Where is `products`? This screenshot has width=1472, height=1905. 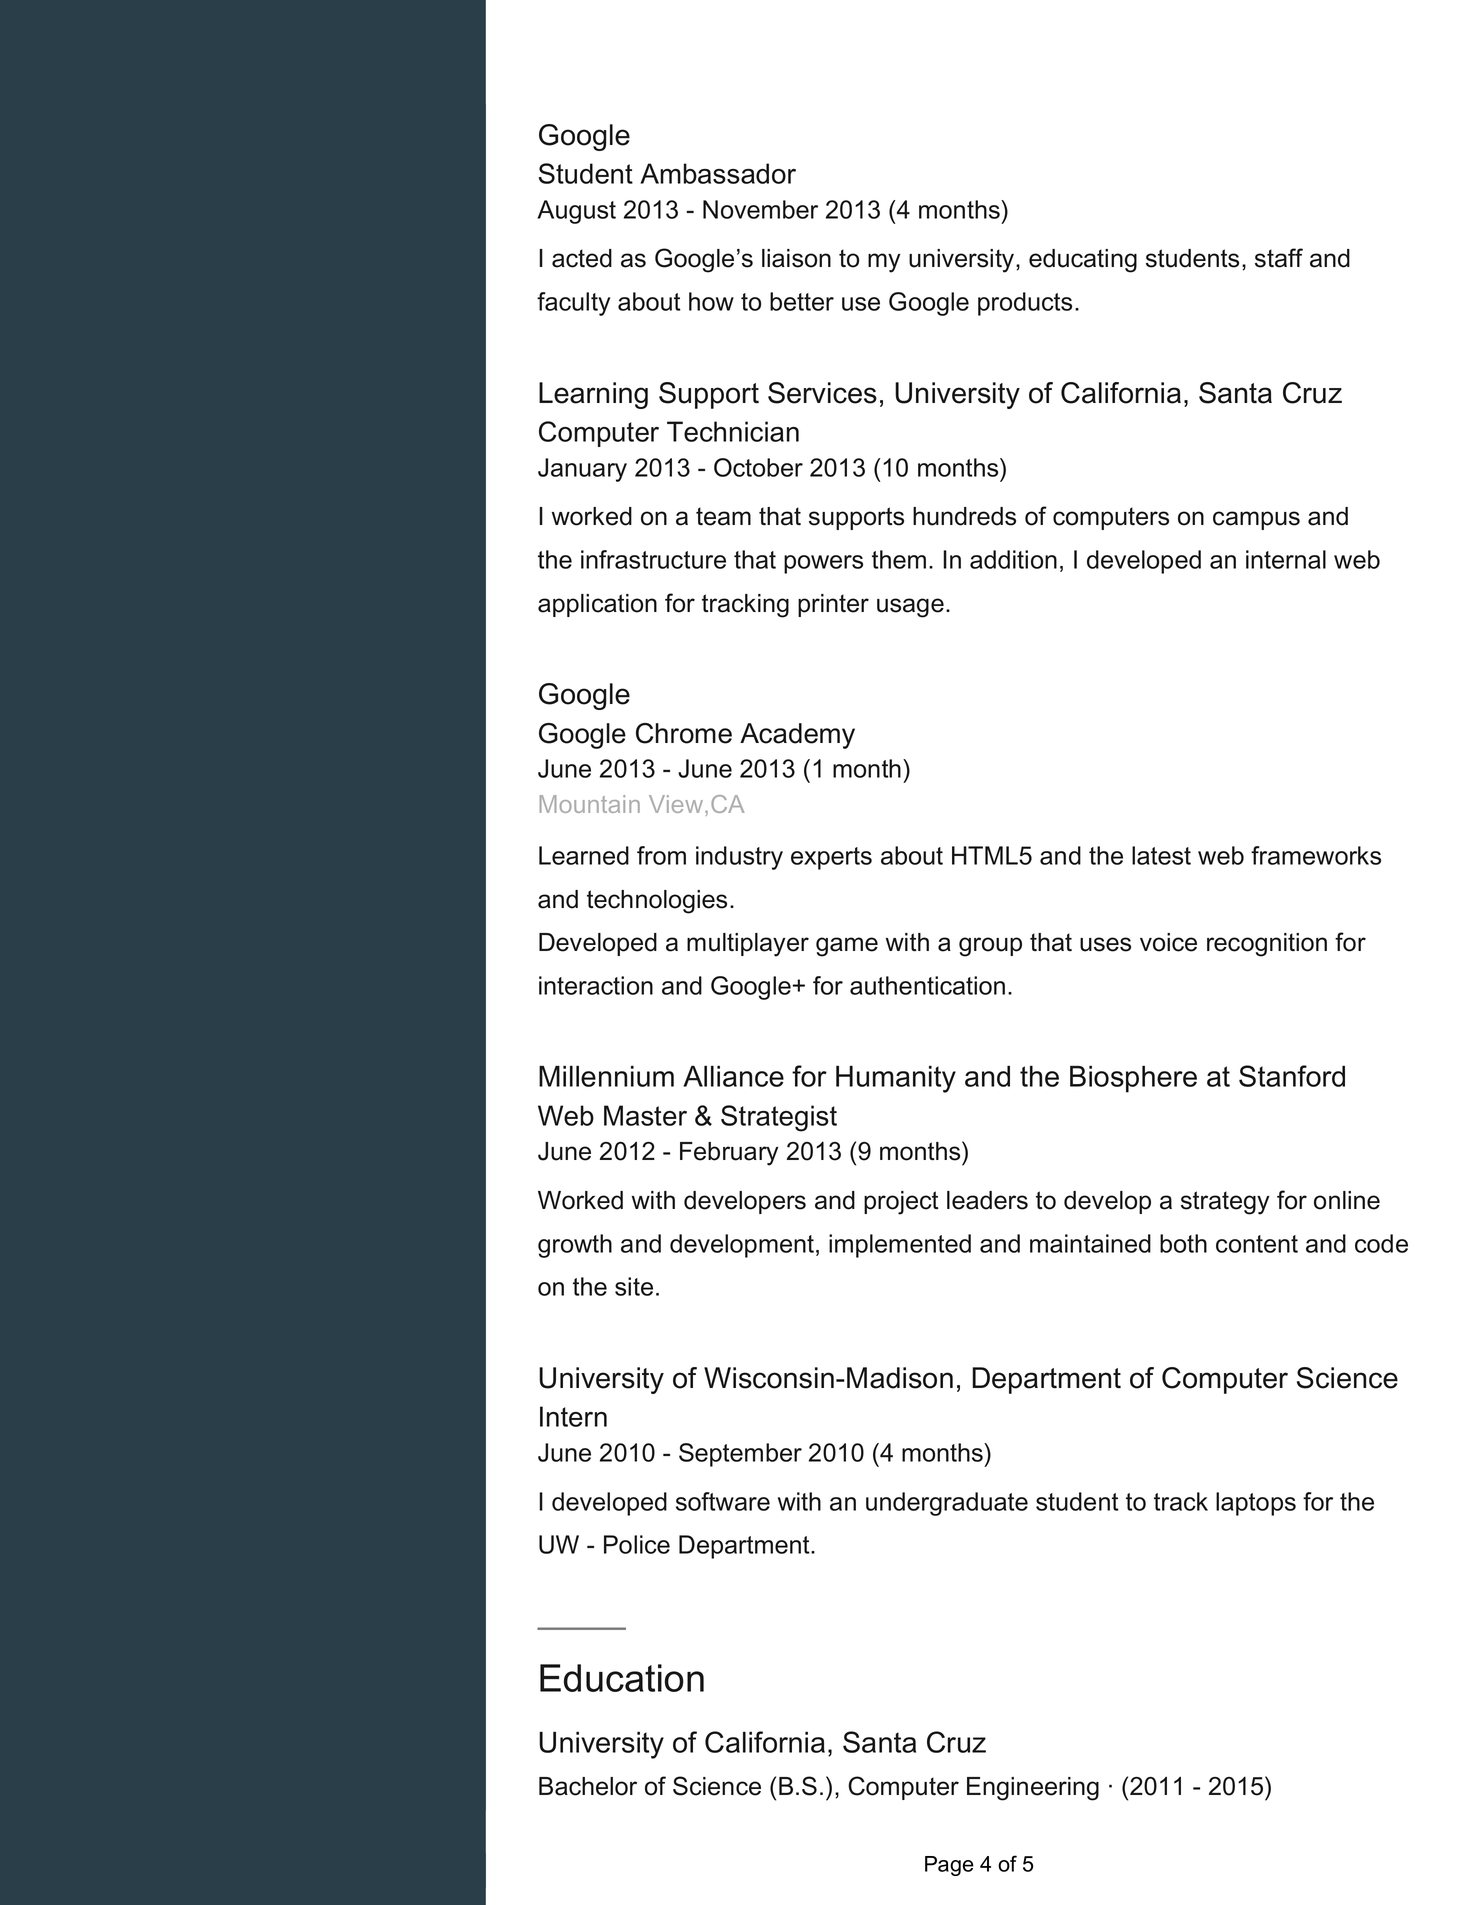 products is located at coordinates (1025, 304).
